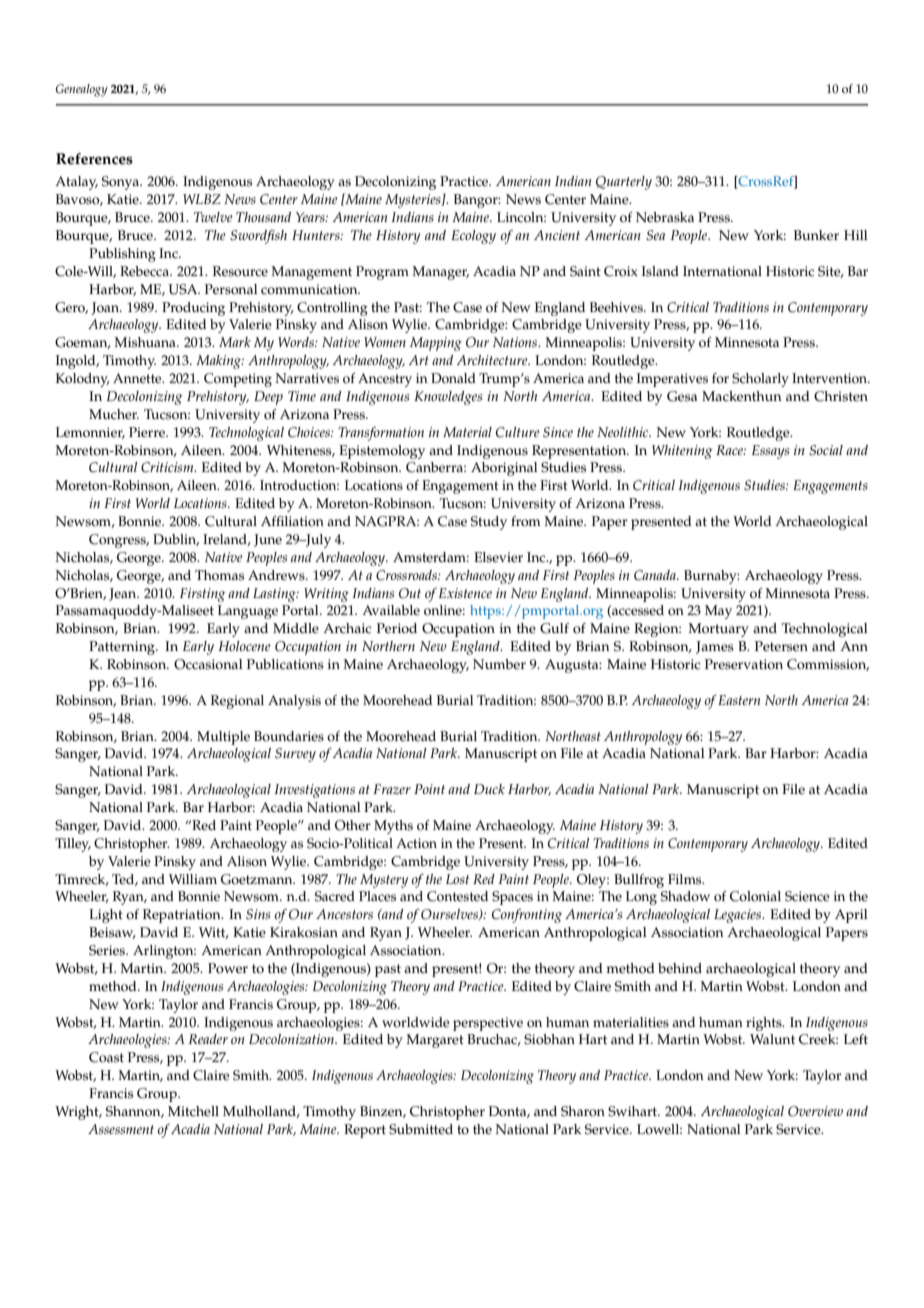  Describe the element at coordinates (489, 789) in the image. I see `Duck` at that location.
